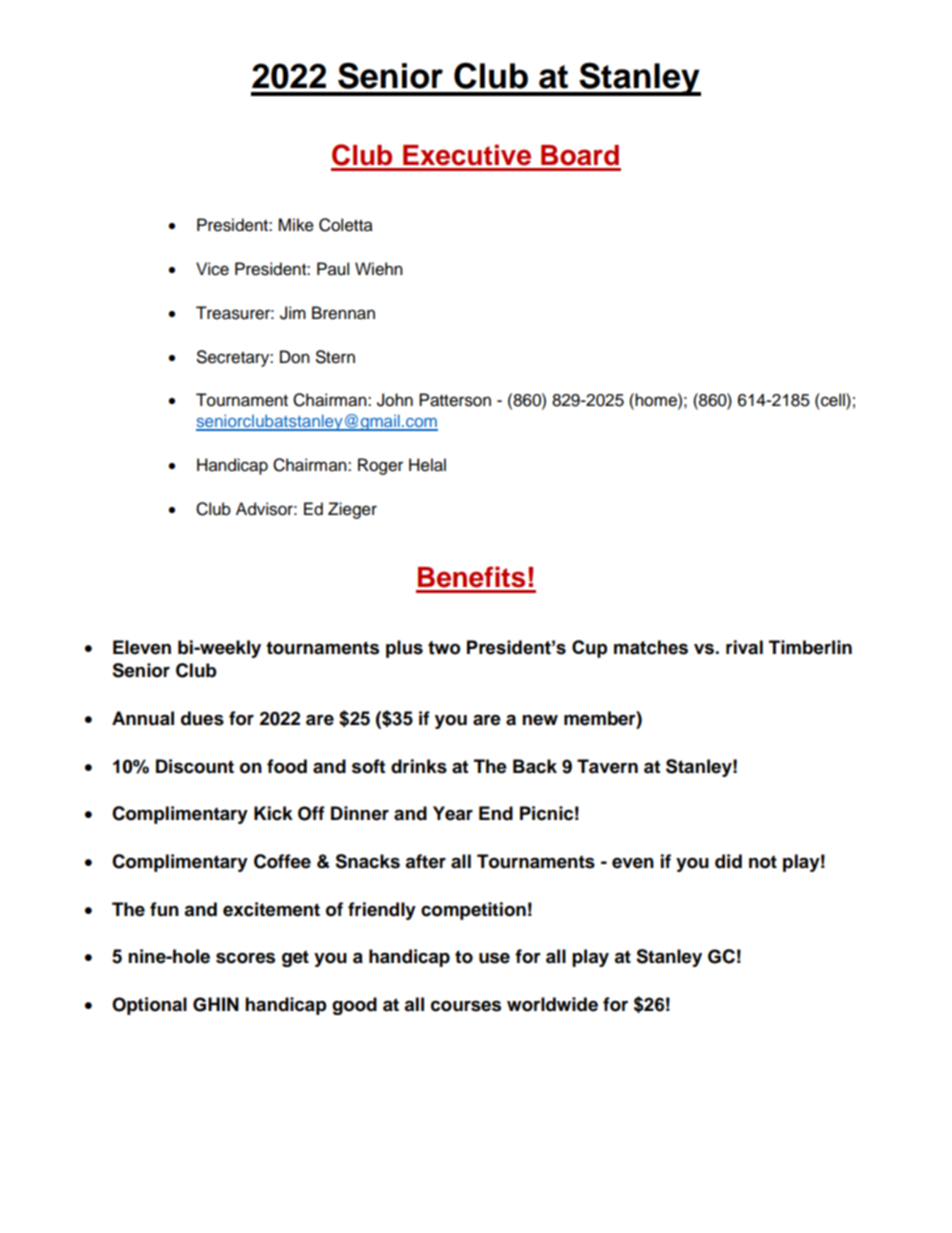 This screenshot has height=1233, width=952. I want to click on Discount, so click(195, 766).
